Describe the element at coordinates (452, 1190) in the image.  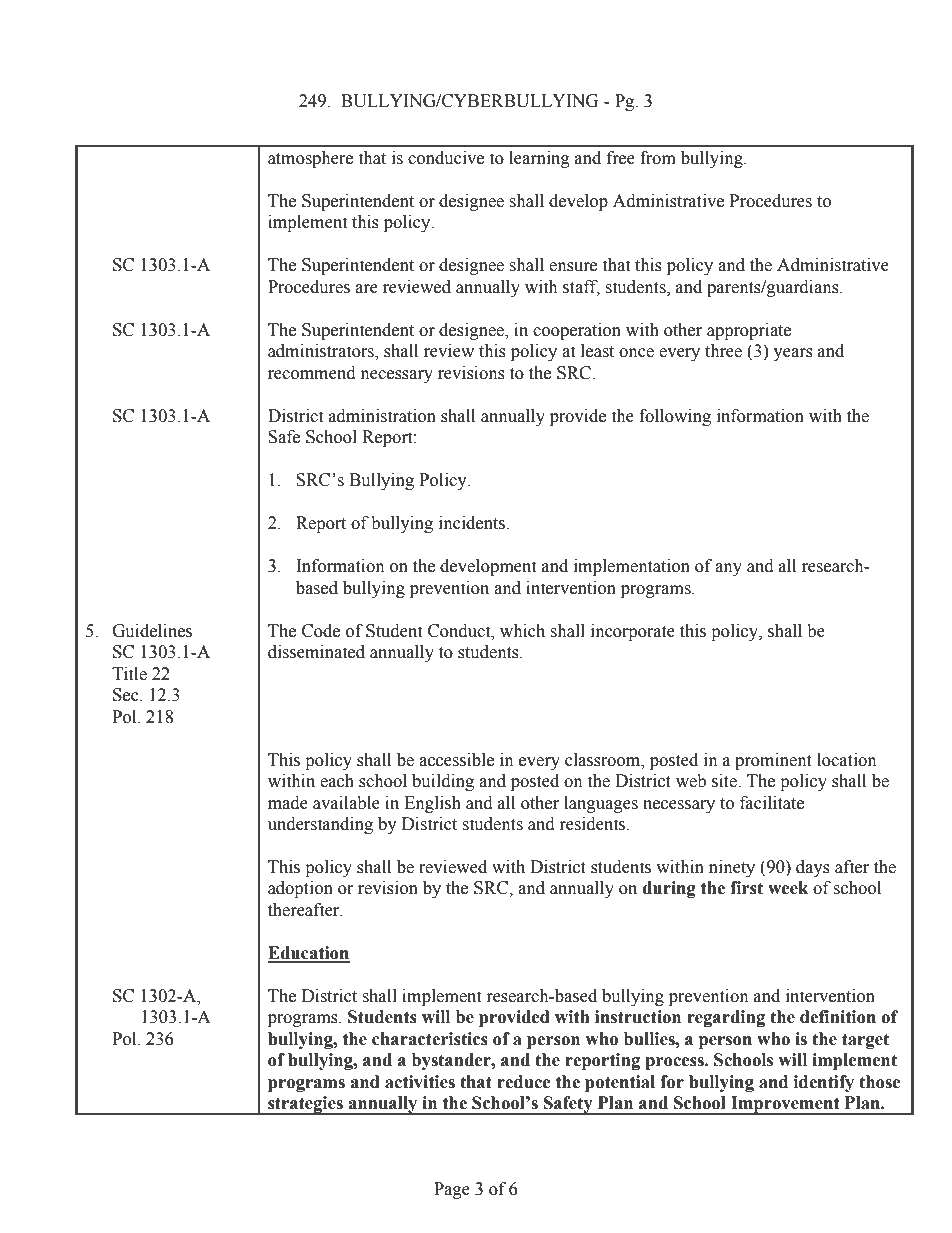
I see `Page` at that location.
